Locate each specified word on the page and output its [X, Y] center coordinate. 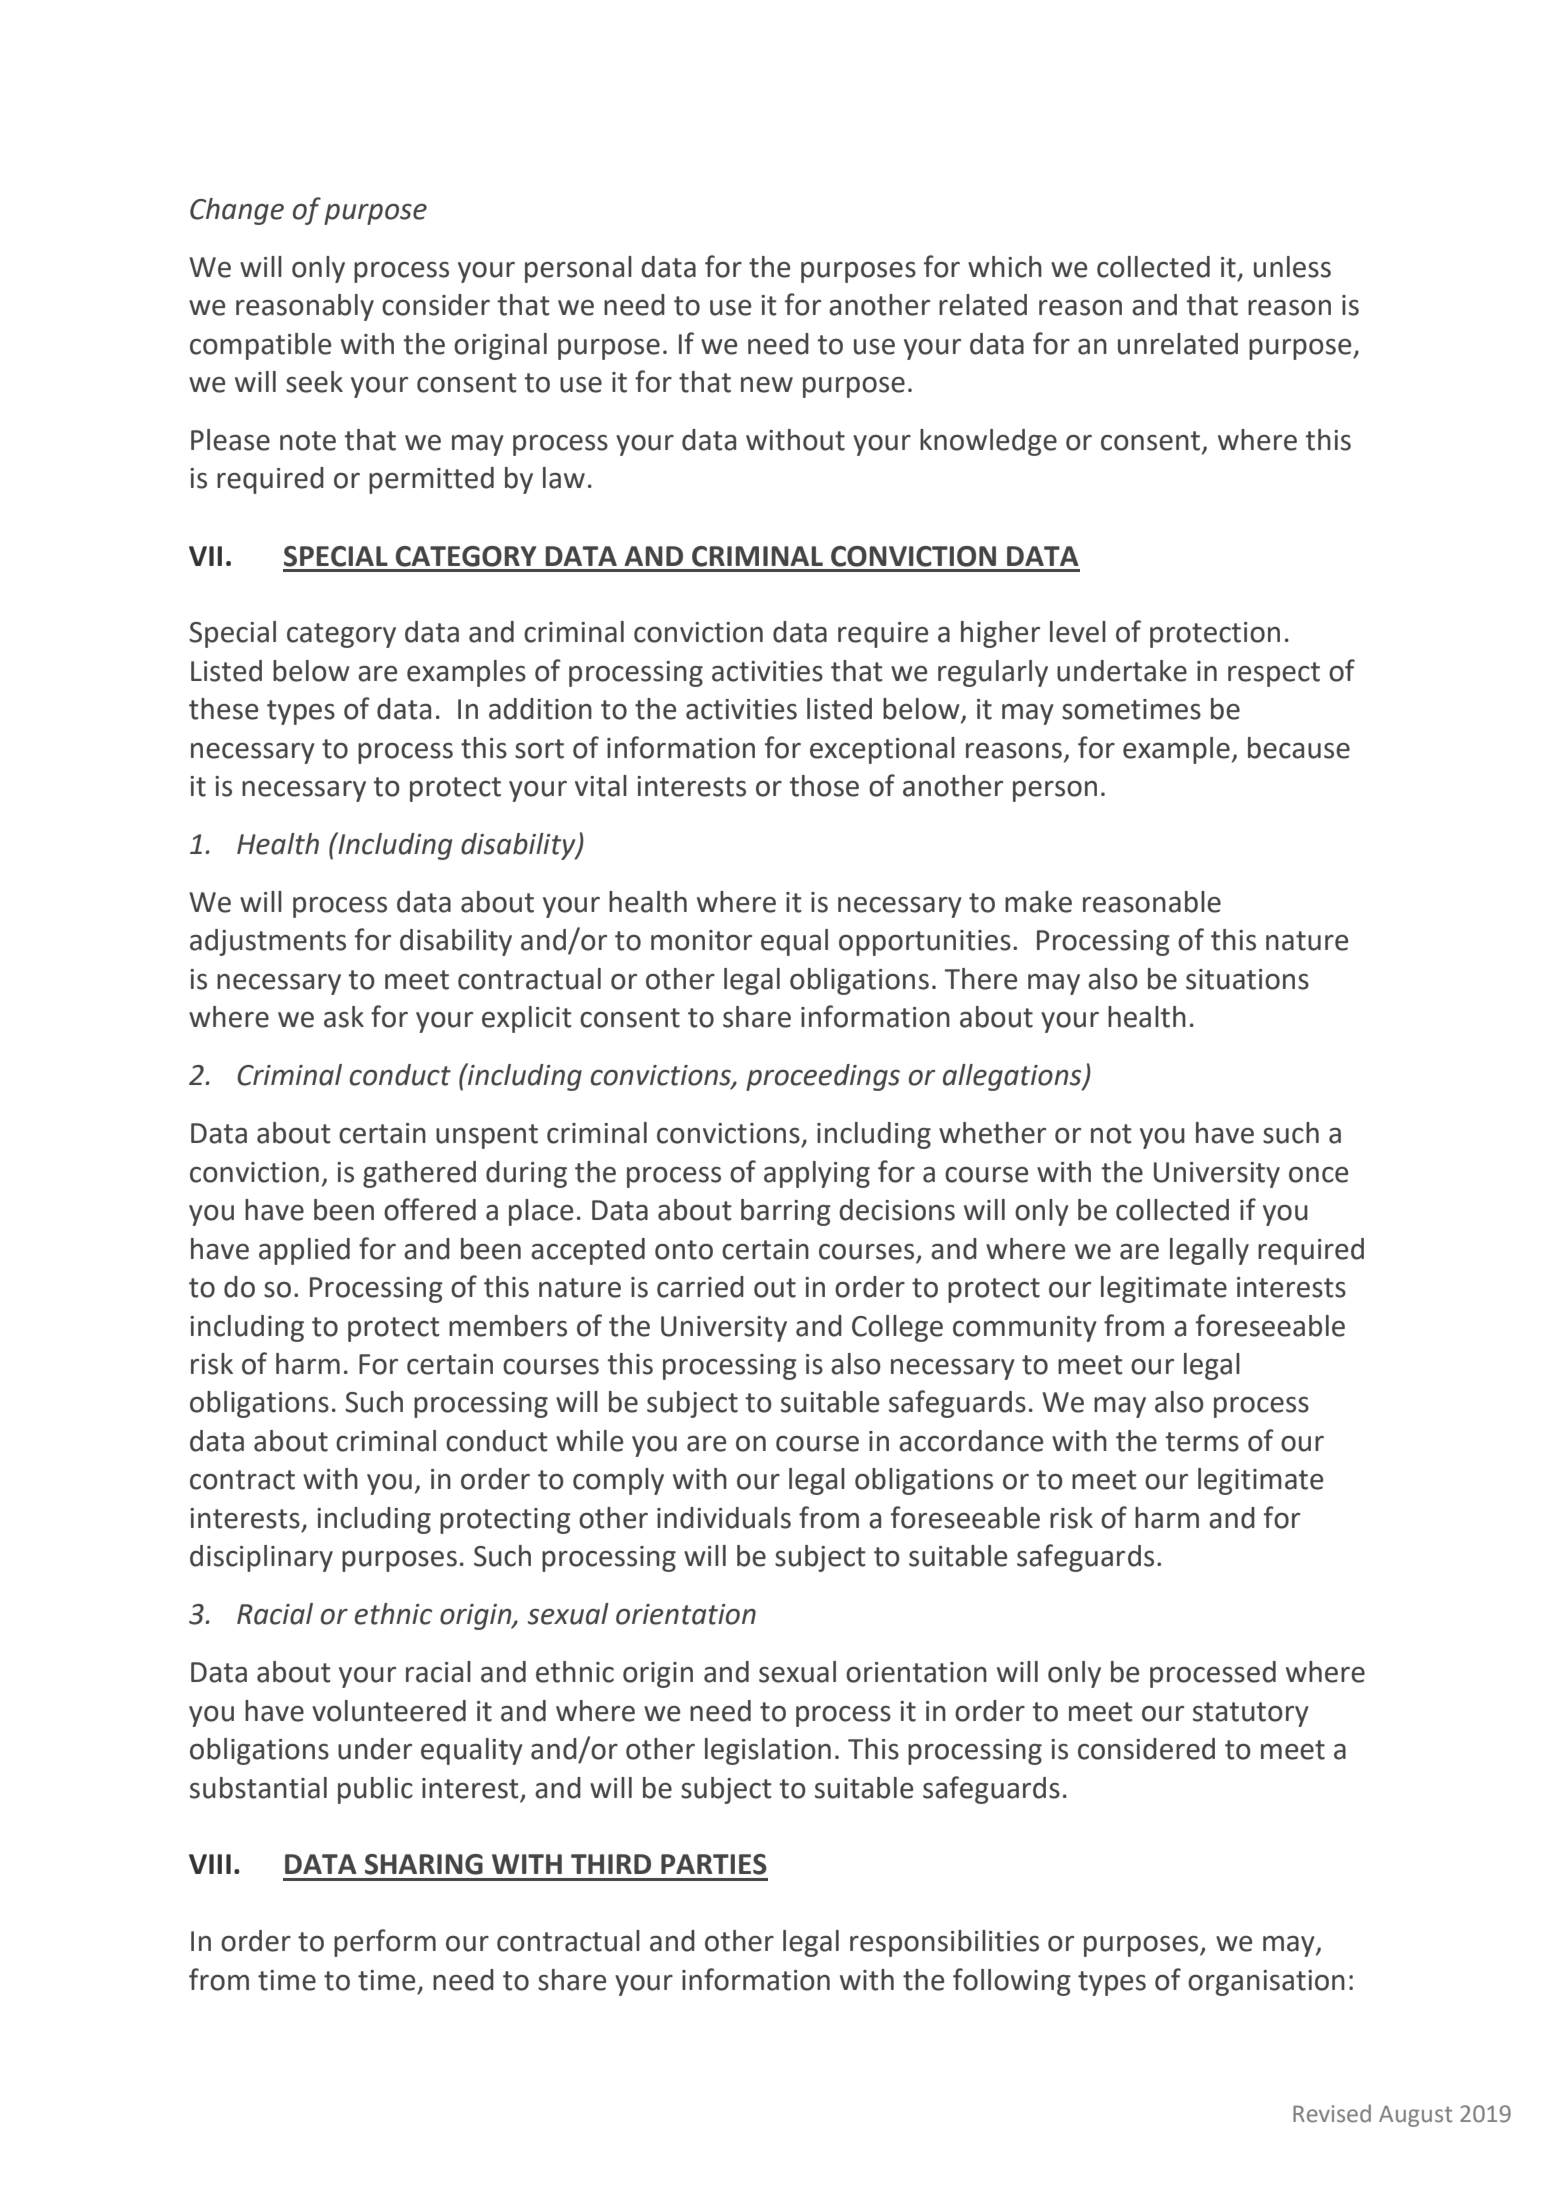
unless [1292, 267]
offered [430, 1209]
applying [817, 1174]
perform [385, 1943]
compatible [260, 346]
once [1318, 1175]
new [767, 385]
